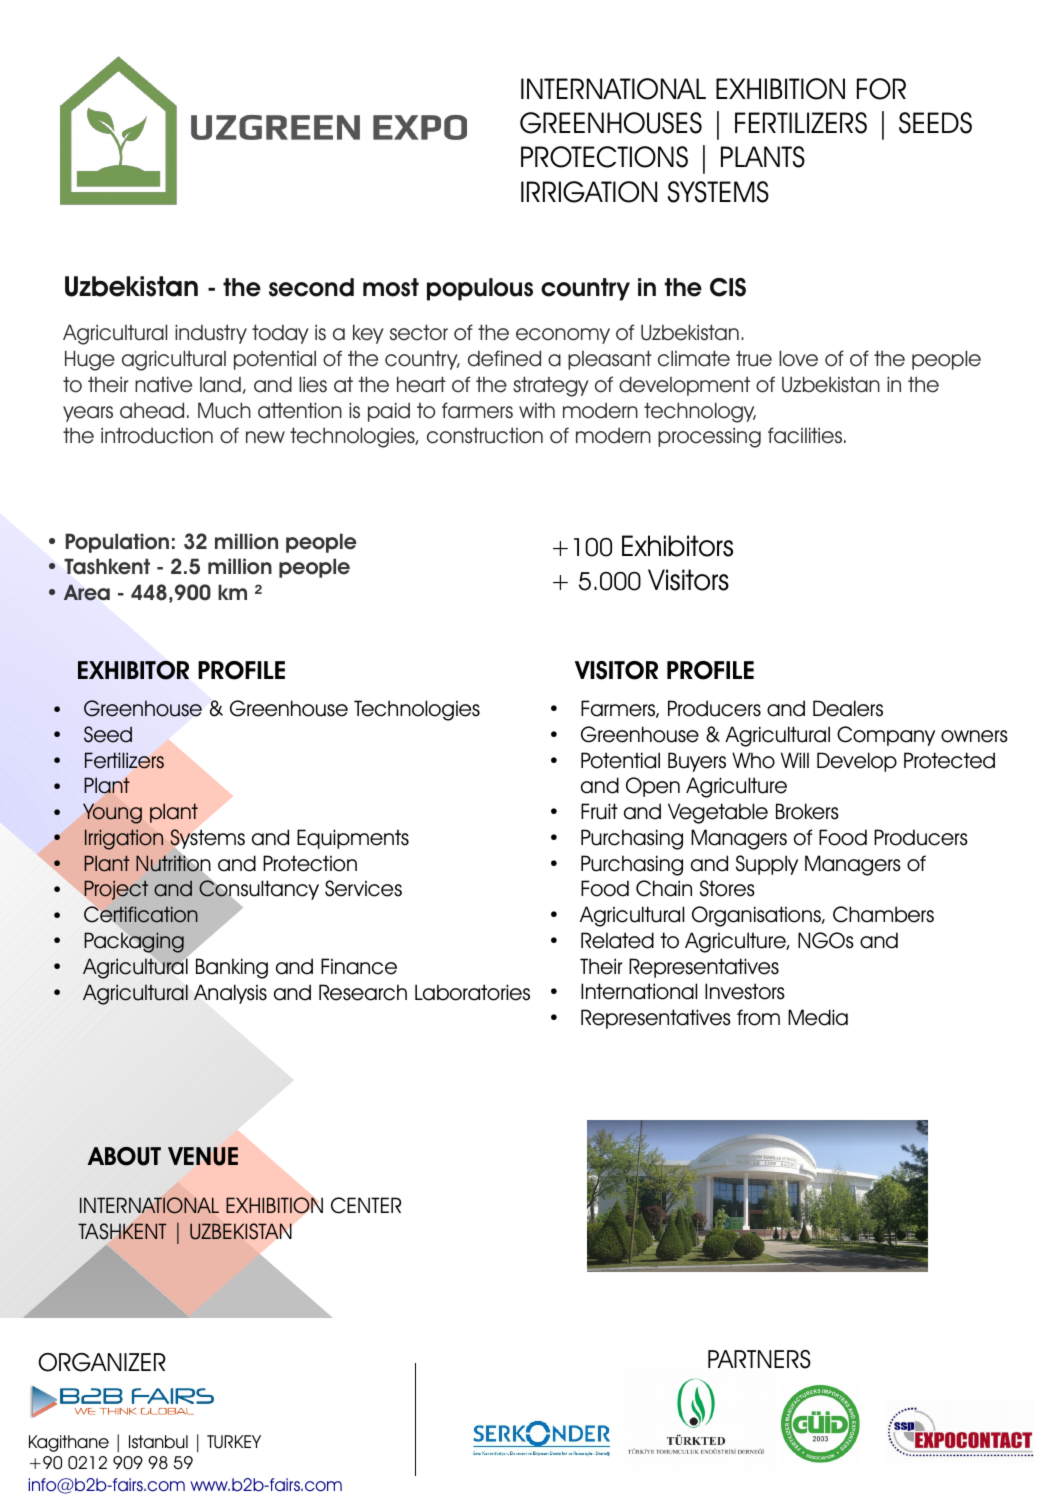 This page has height=1506, width=1064. I want to click on facilities, so click(806, 435).
